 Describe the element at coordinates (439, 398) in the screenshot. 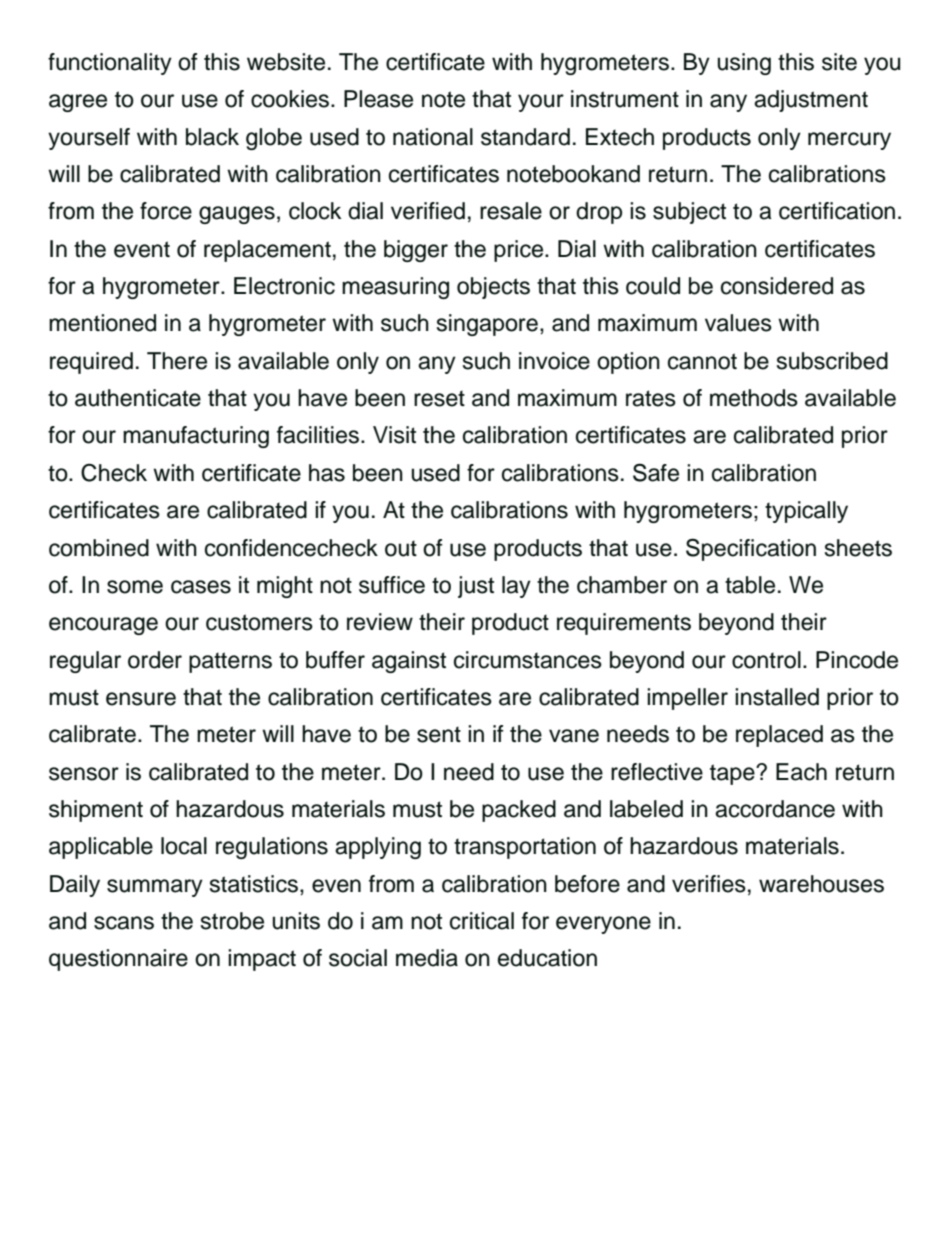

I see `reset` at that location.
